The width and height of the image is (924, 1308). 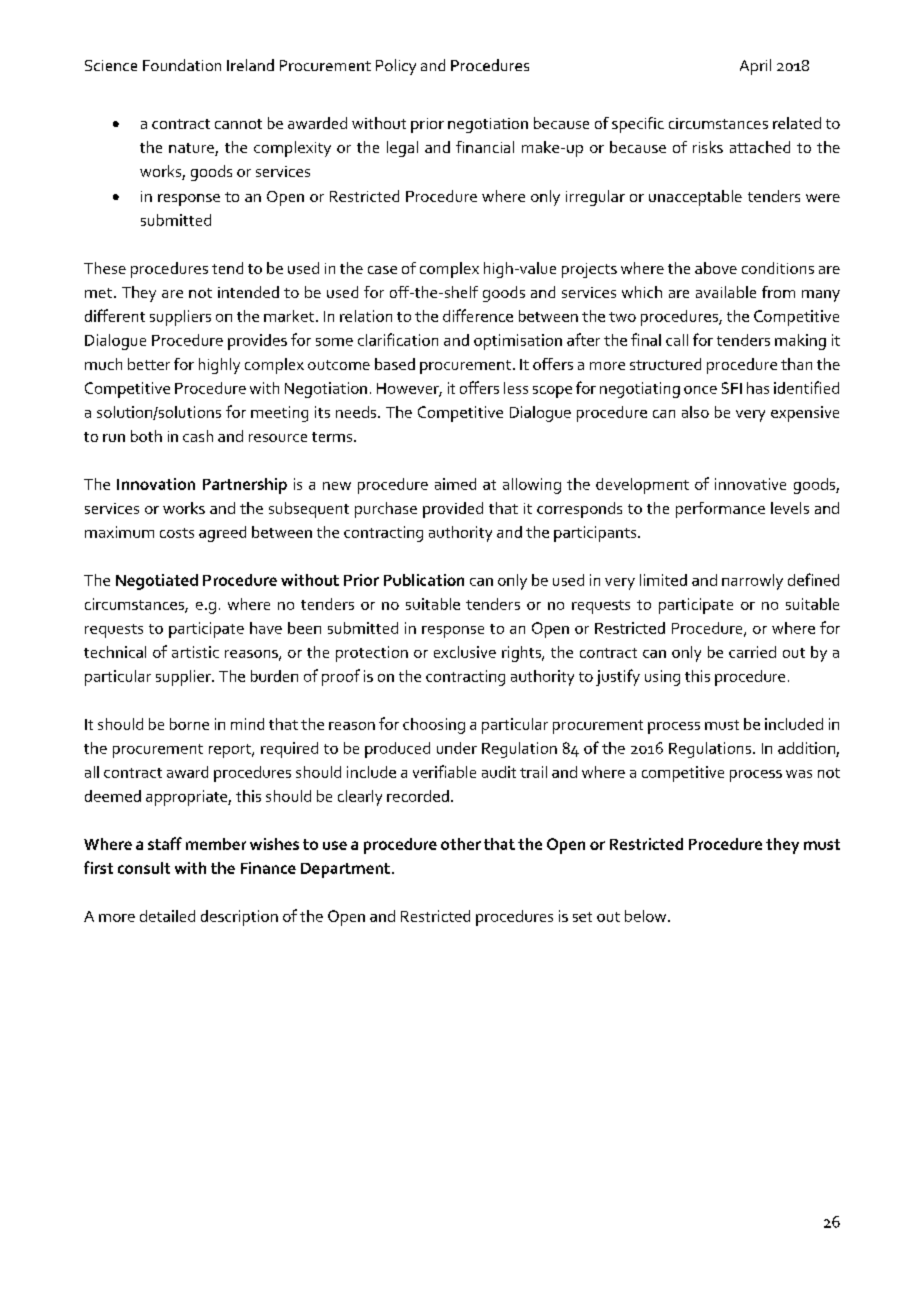 I want to click on narrowly, so click(x=752, y=582).
